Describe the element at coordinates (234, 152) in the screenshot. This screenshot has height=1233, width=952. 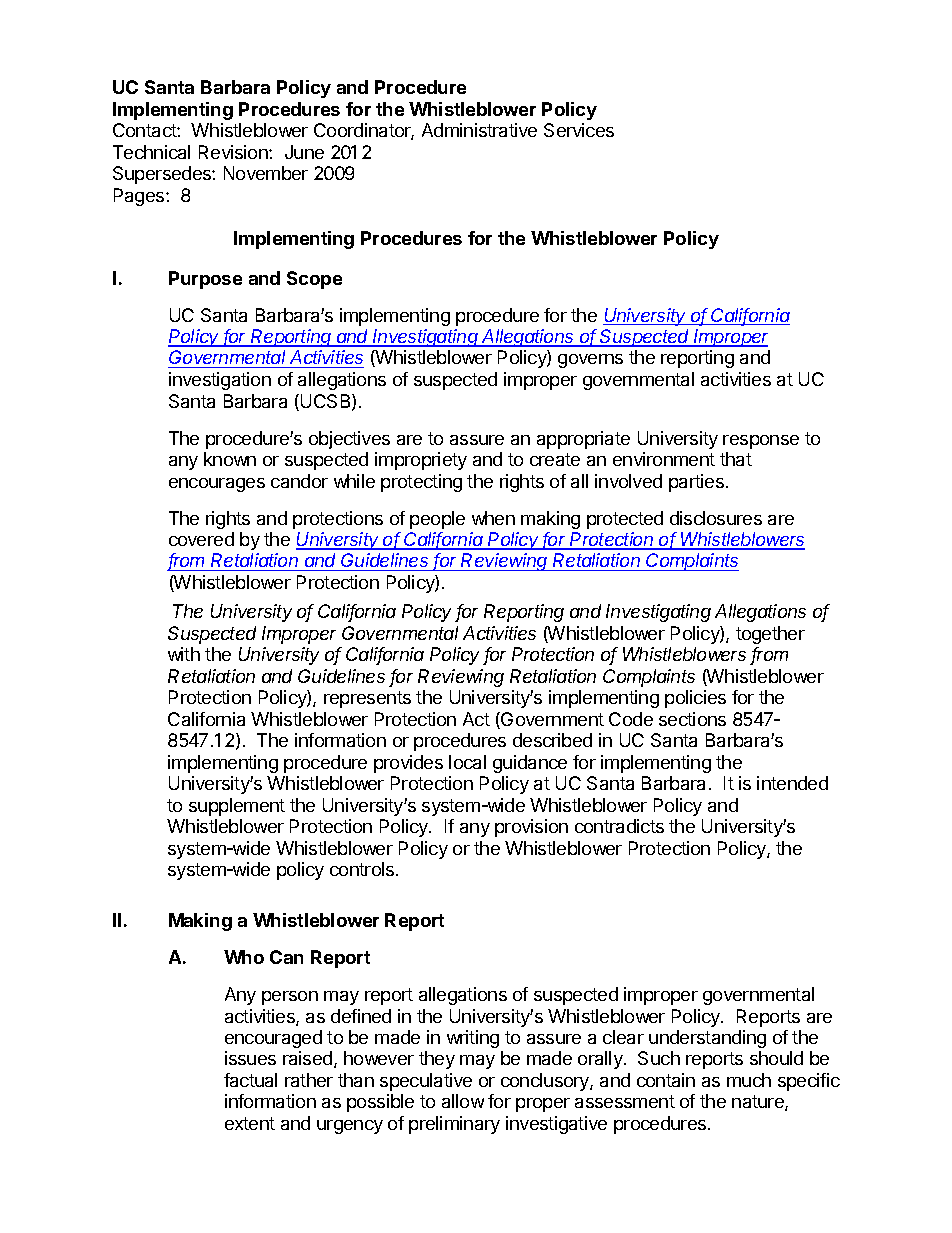
I see `Revision` at that location.
